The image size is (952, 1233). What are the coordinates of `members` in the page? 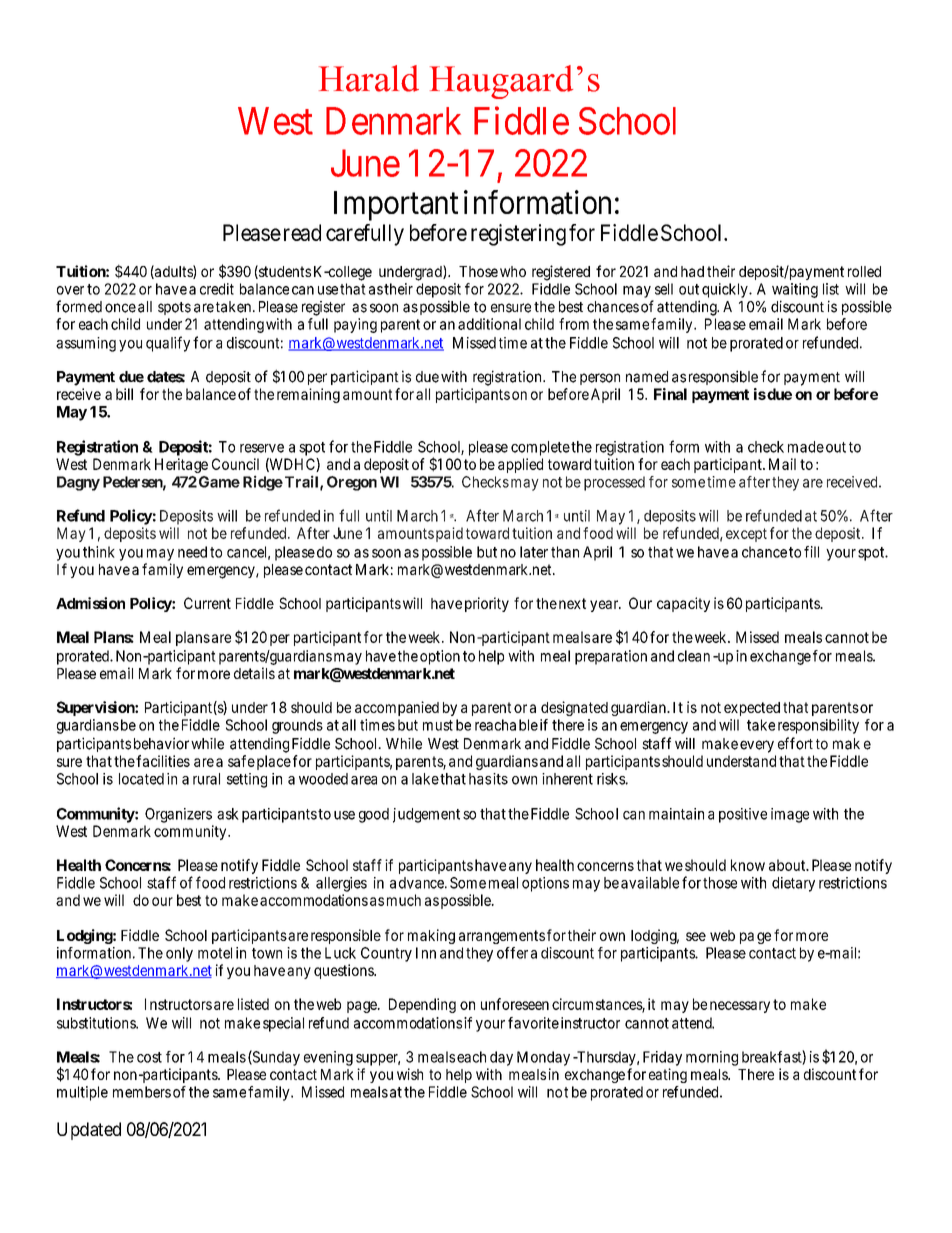 It's located at (142, 1092).
